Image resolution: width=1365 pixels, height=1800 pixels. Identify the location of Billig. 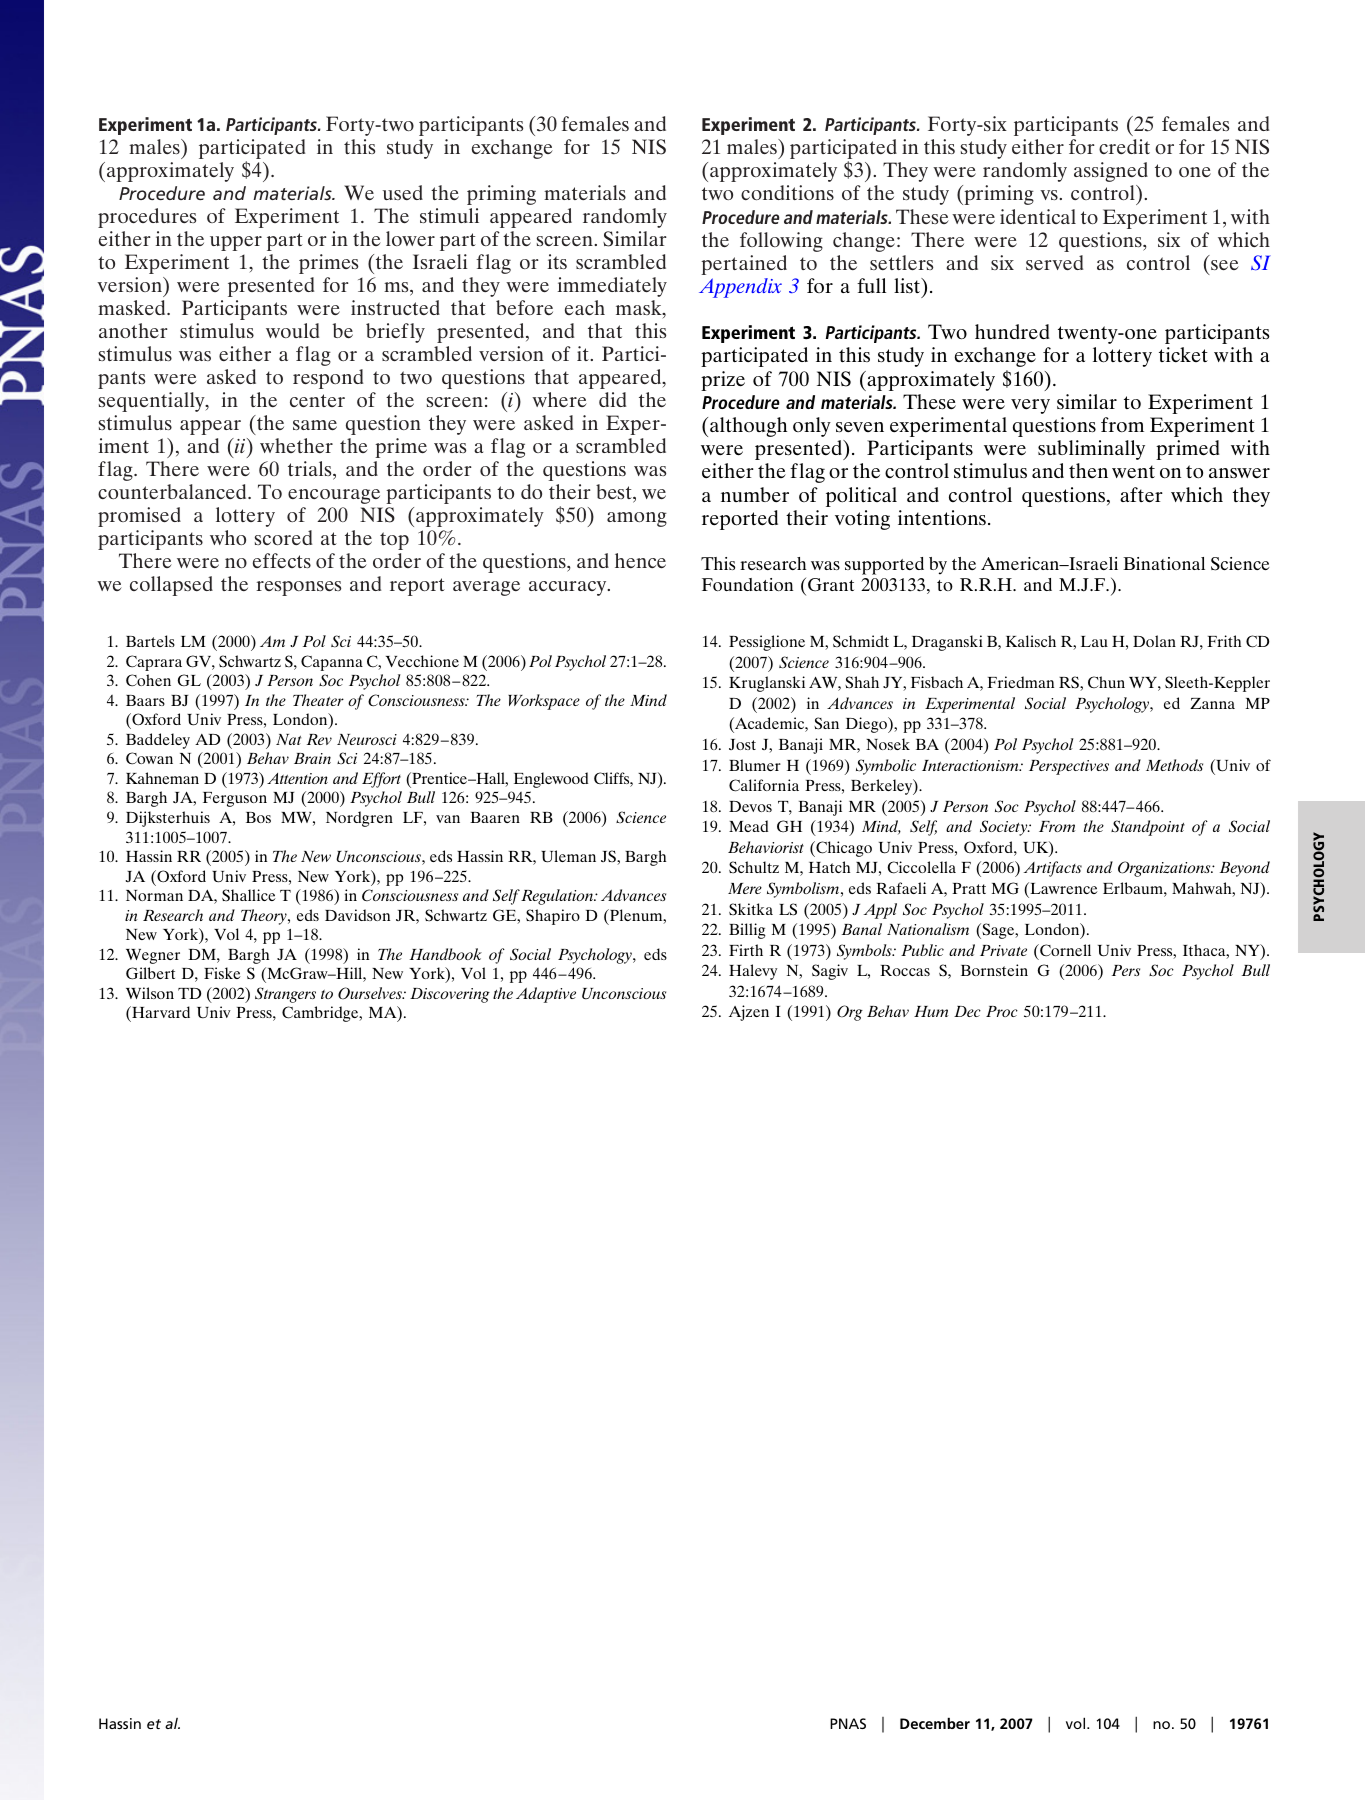
(747, 931).
